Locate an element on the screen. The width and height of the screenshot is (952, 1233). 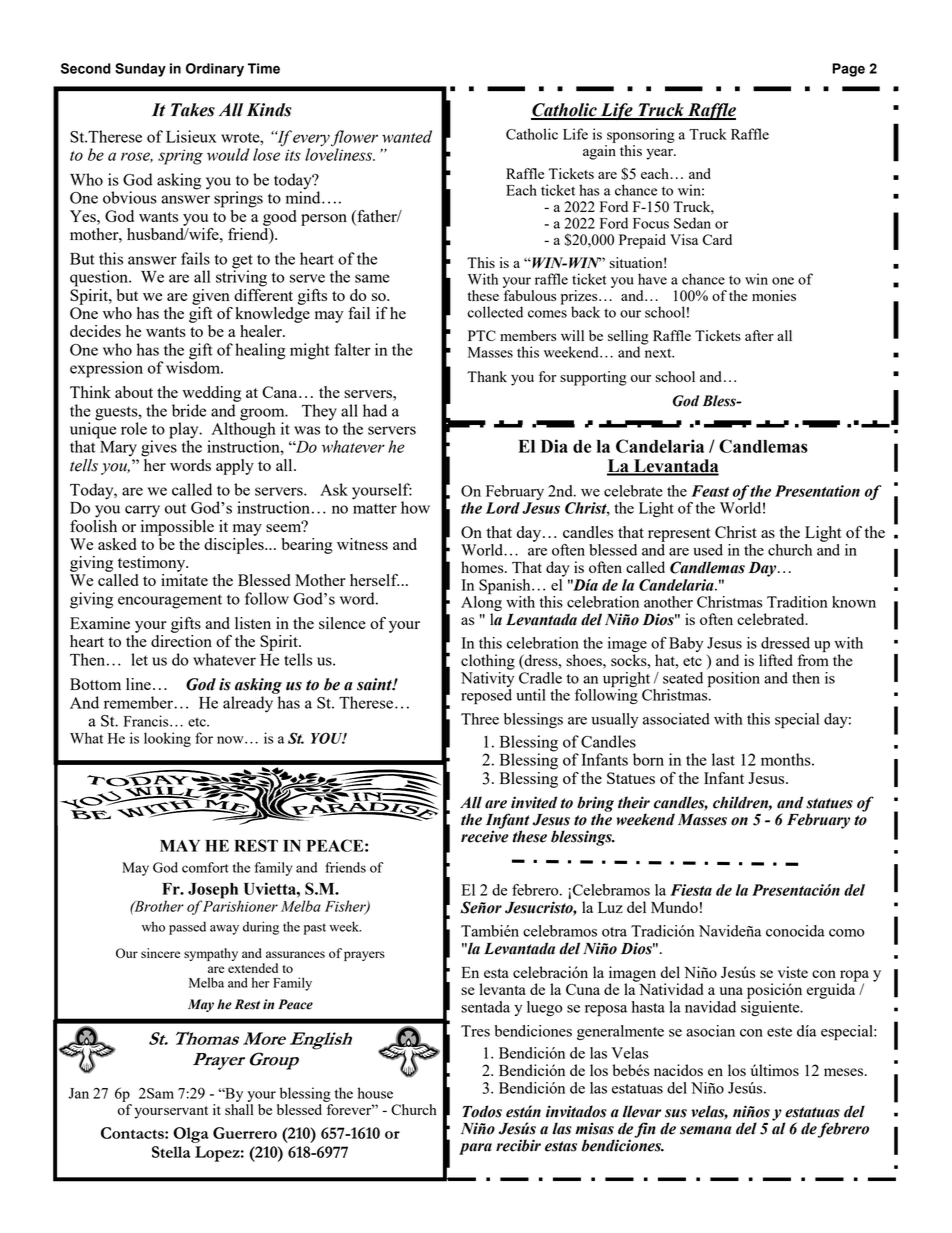
looking is located at coordinates (167, 739).
